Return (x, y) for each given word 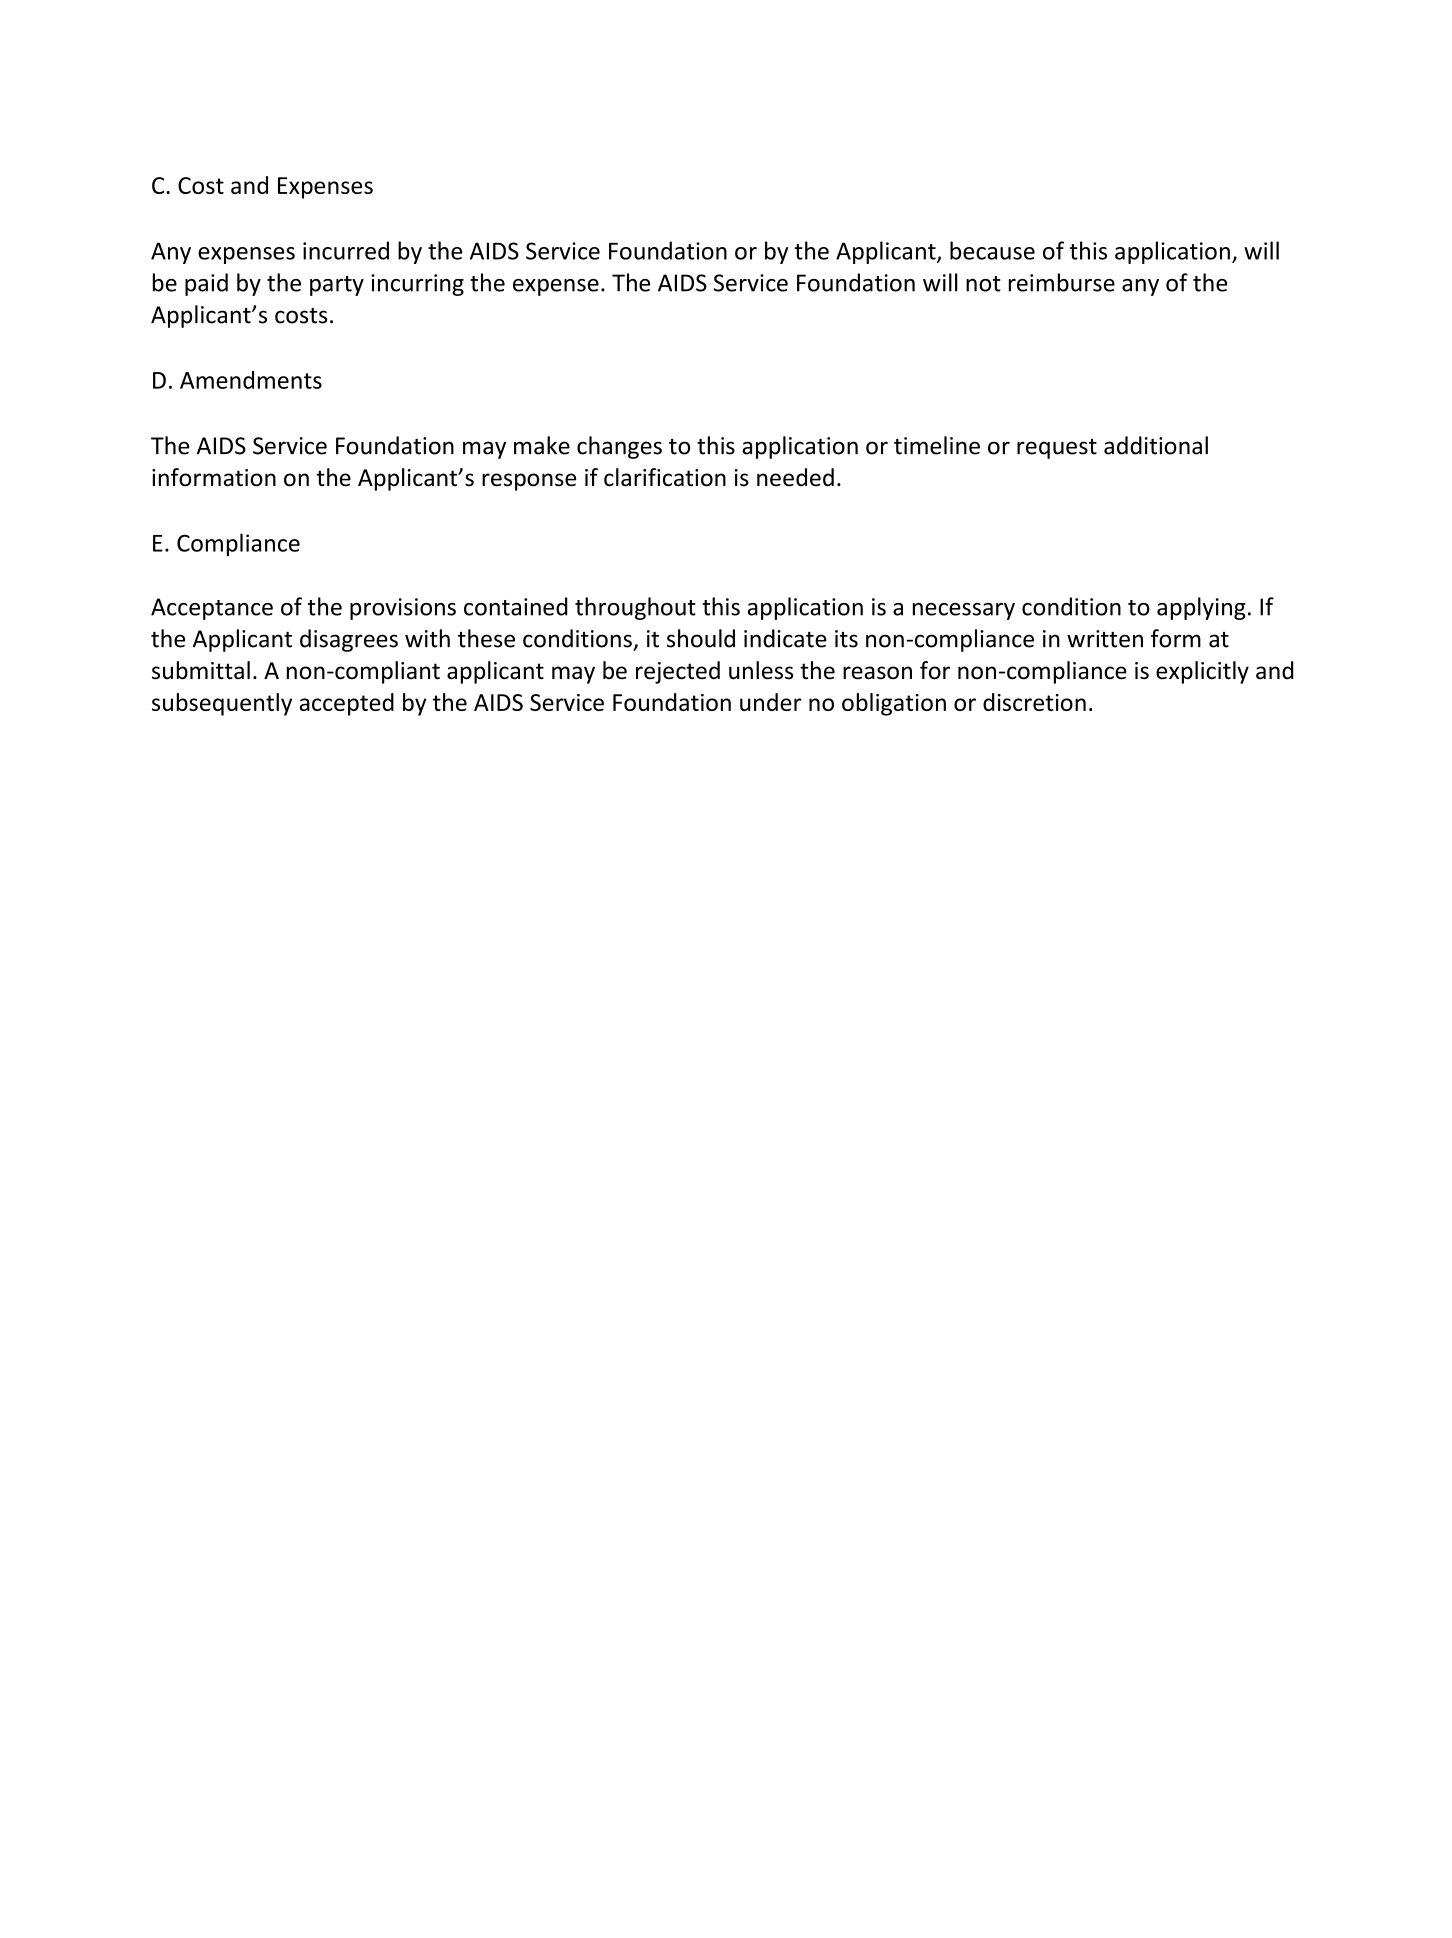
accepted (347, 704)
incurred (346, 250)
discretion (1034, 702)
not (983, 284)
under (770, 702)
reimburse (1062, 282)
